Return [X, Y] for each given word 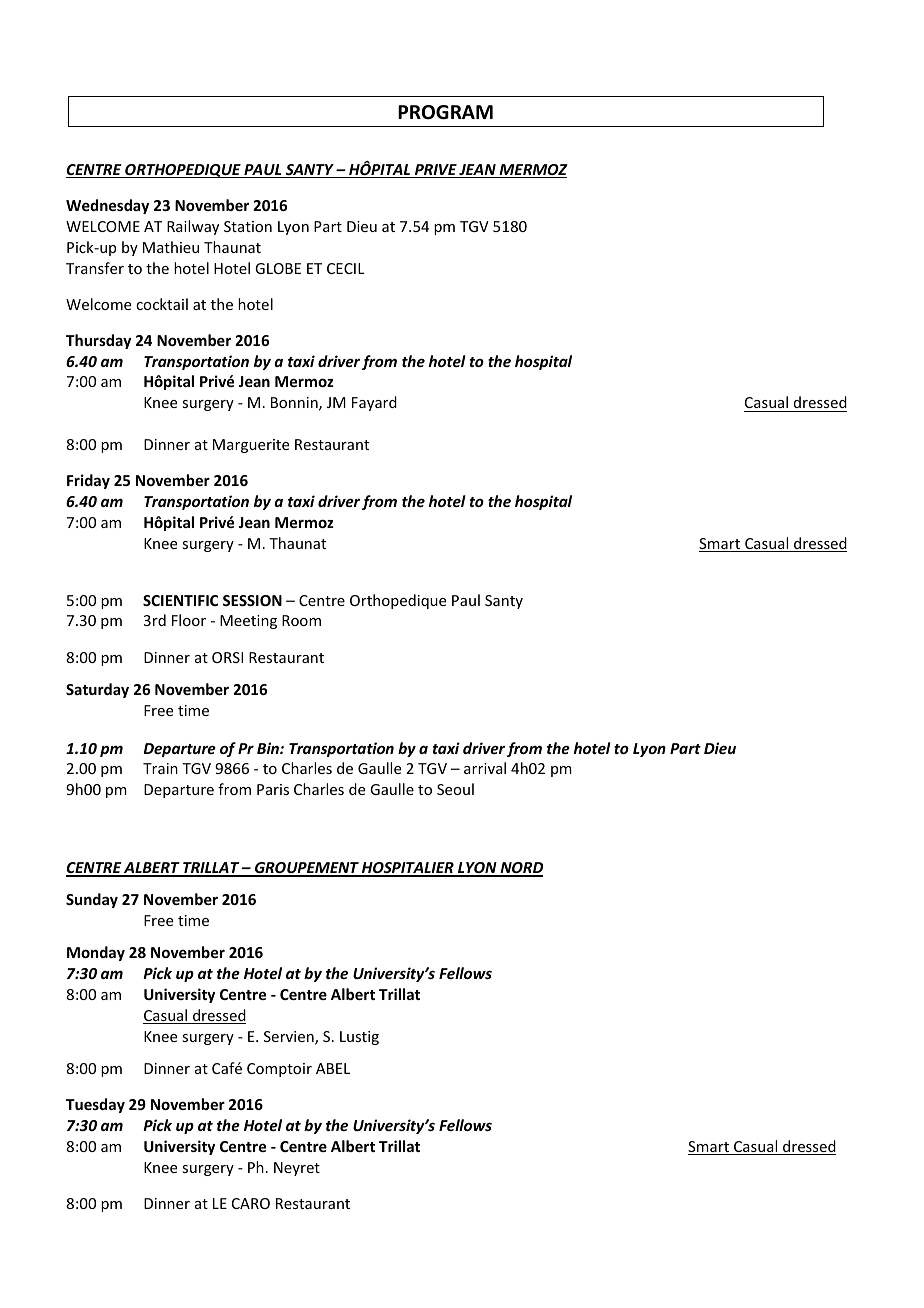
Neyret [297, 1169]
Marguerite [251, 446]
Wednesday [107, 206]
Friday [88, 481]
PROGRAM [445, 112]
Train [160, 768]
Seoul [455, 789]
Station [248, 226]
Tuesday [95, 1105]
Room [301, 620]
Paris [273, 789]
